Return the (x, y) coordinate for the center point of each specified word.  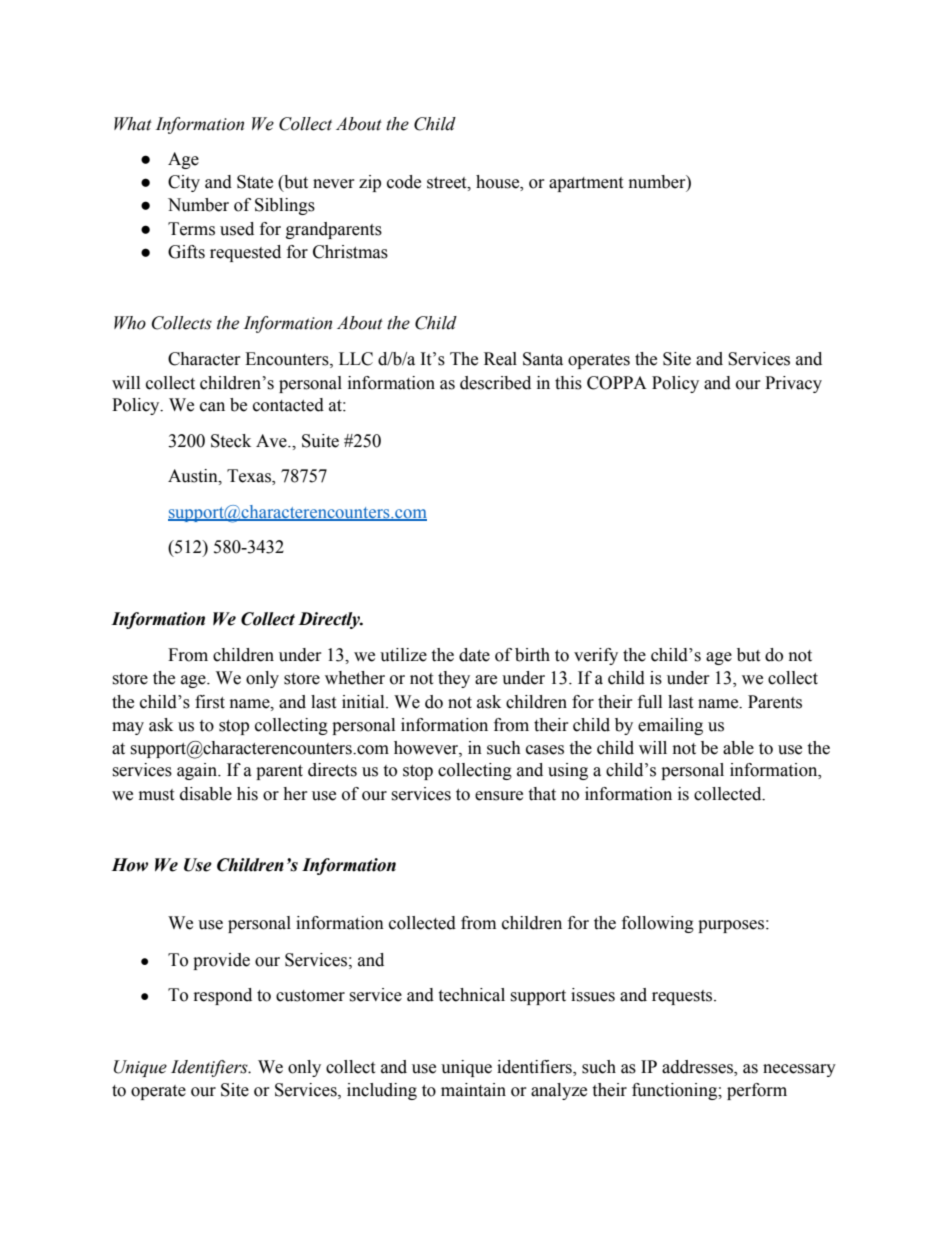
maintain (473, 1090)
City (184, 183)
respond (223, 996)
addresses (698, 1068)
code (404, 182)
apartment (586, 184)
